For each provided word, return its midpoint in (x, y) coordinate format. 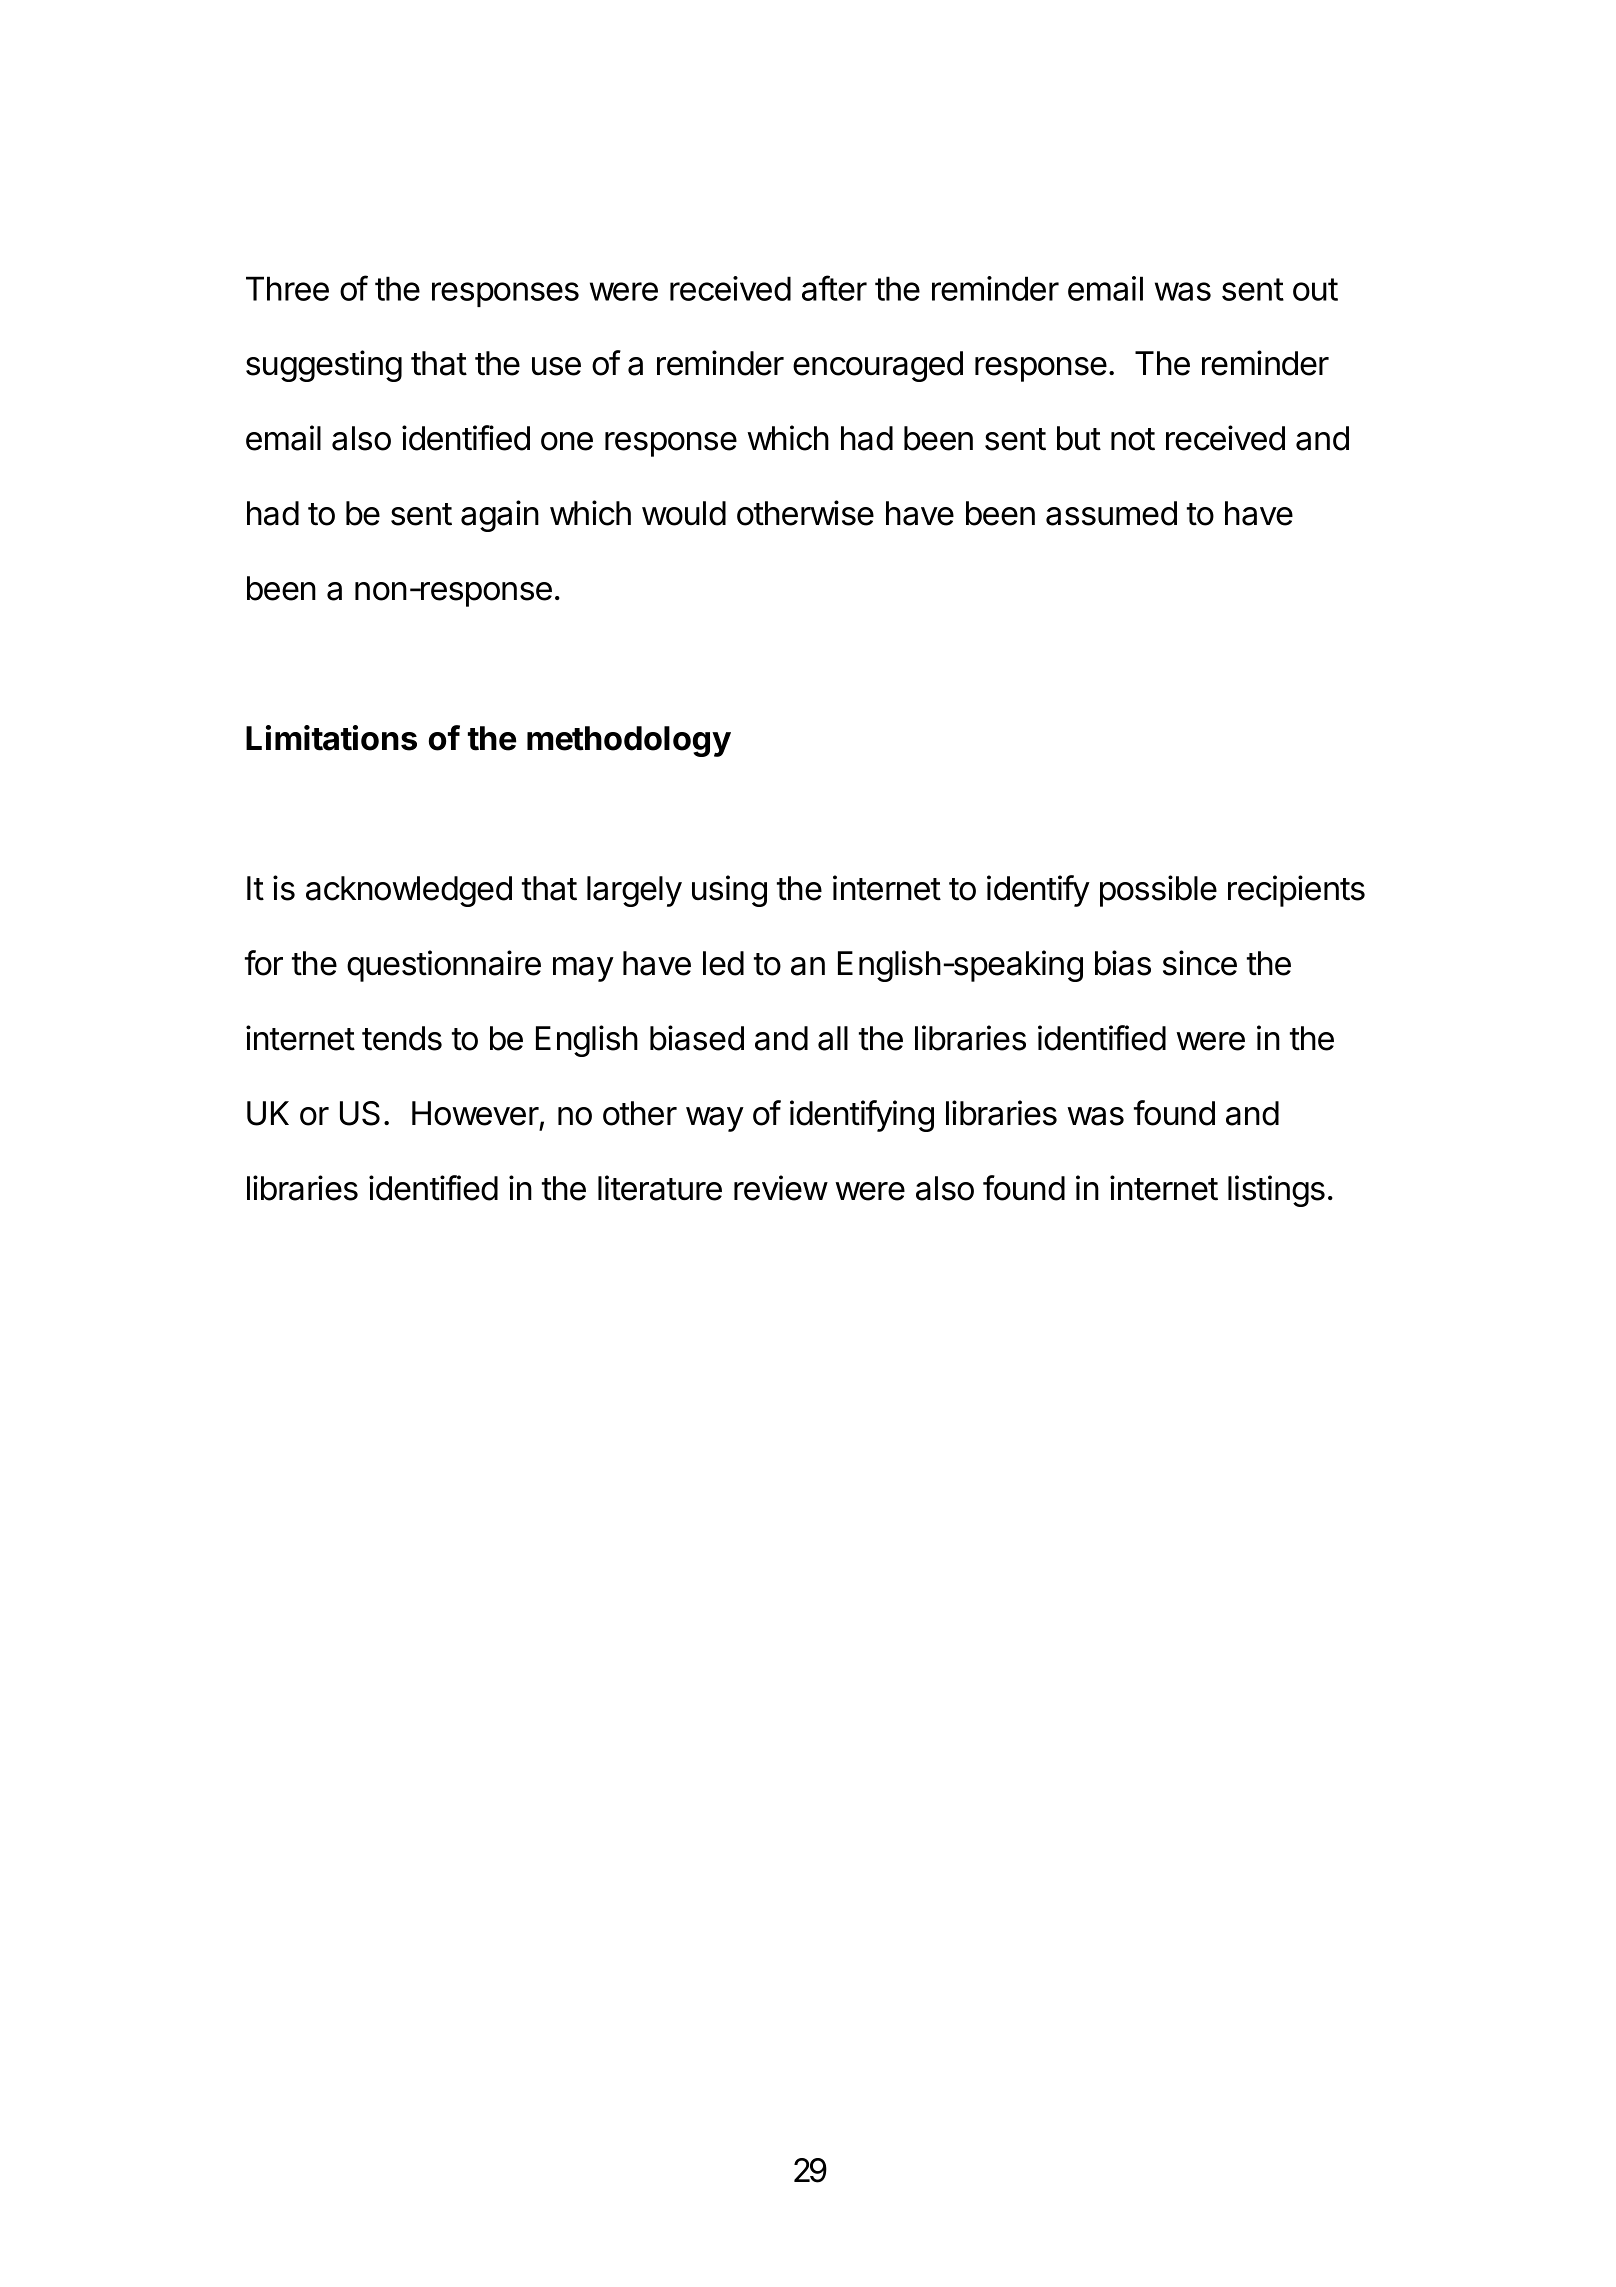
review (781, 1188)
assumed (1111, 513)
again (500, 516)
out (1315, 289)
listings (1276, 1191)
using (729, 891)
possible (1158, 891)
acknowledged (409, 891)
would (684, 513)
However (475, 1113)
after (834, 288)
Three (287, 288)
